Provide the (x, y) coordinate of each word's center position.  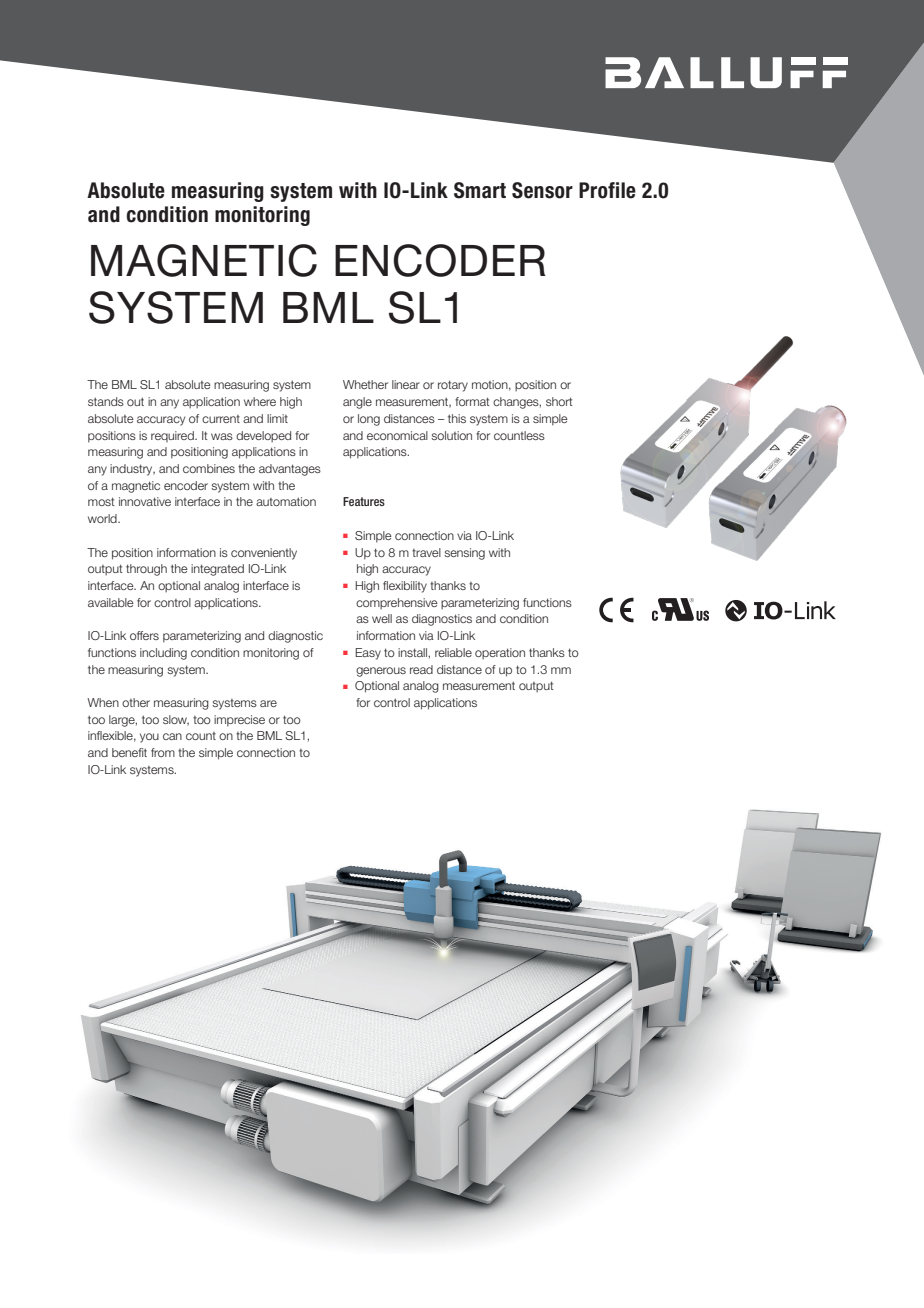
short (559, 401)
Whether (365, 384)
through (146, 570)
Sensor (542, 190)
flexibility (405, 587)
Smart (480, 190)
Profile (607, 190)
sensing (464, 554)
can (172, 736)
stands (106, 401)
